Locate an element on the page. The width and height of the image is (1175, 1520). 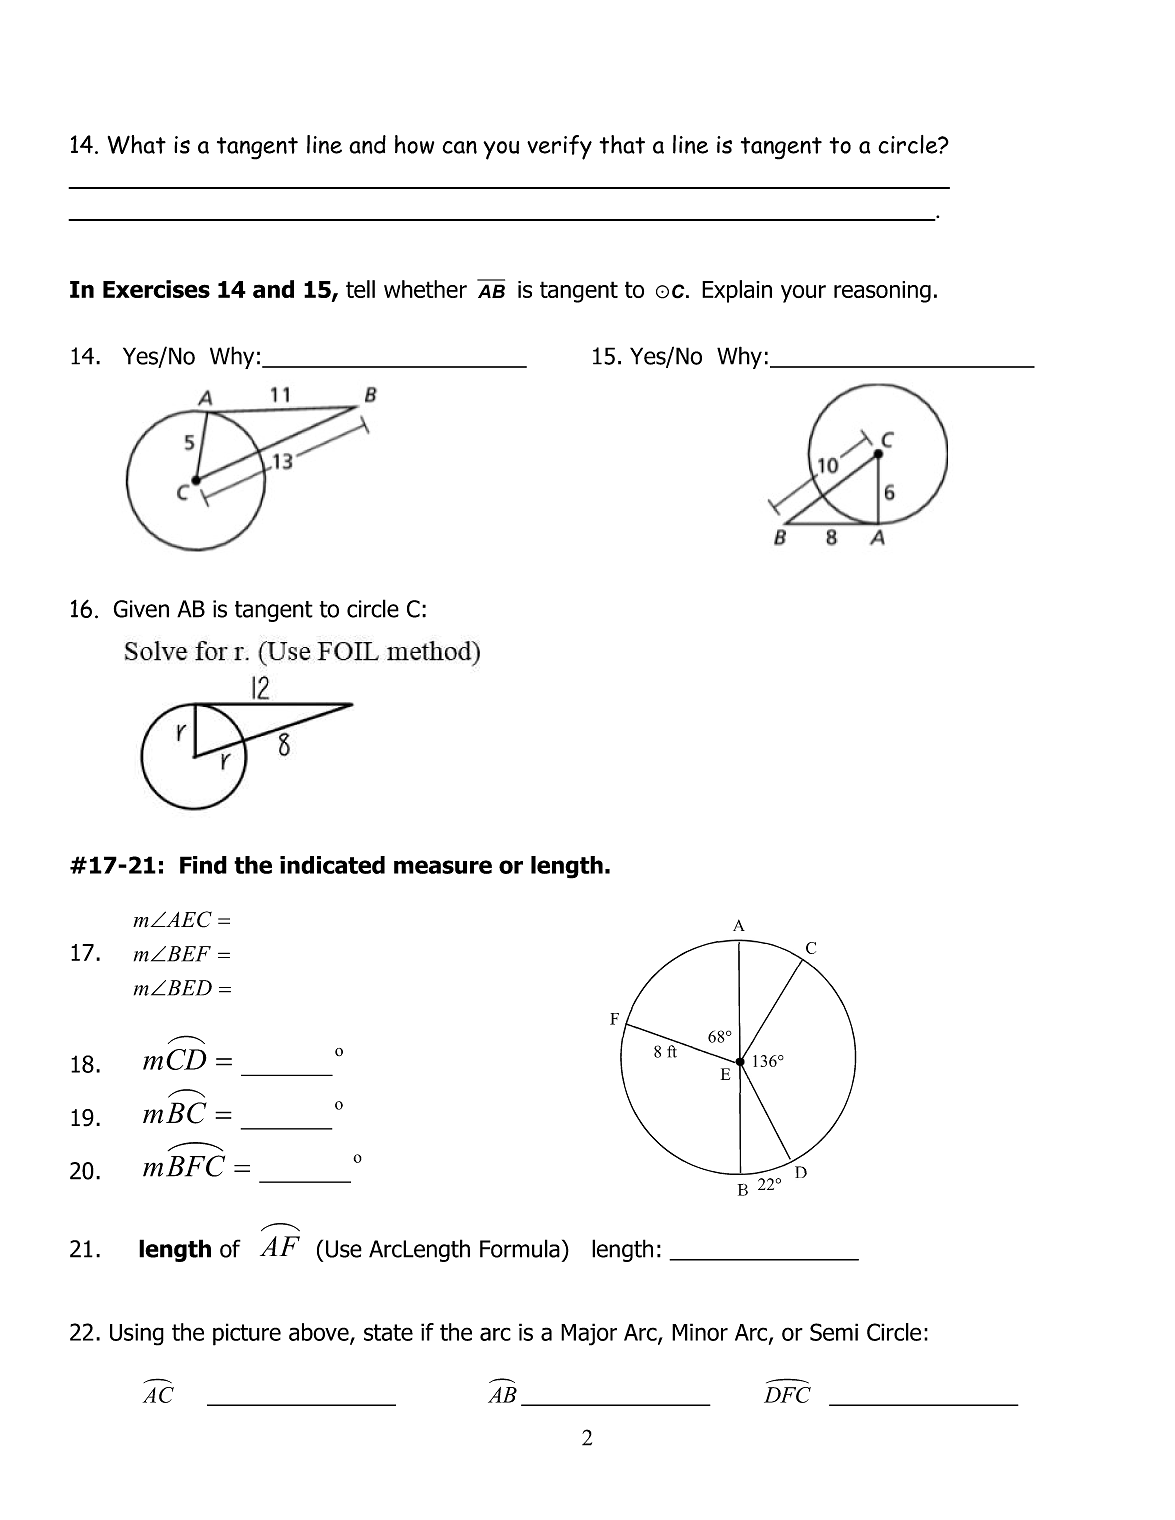
your is located at coordinates (803, 294).
